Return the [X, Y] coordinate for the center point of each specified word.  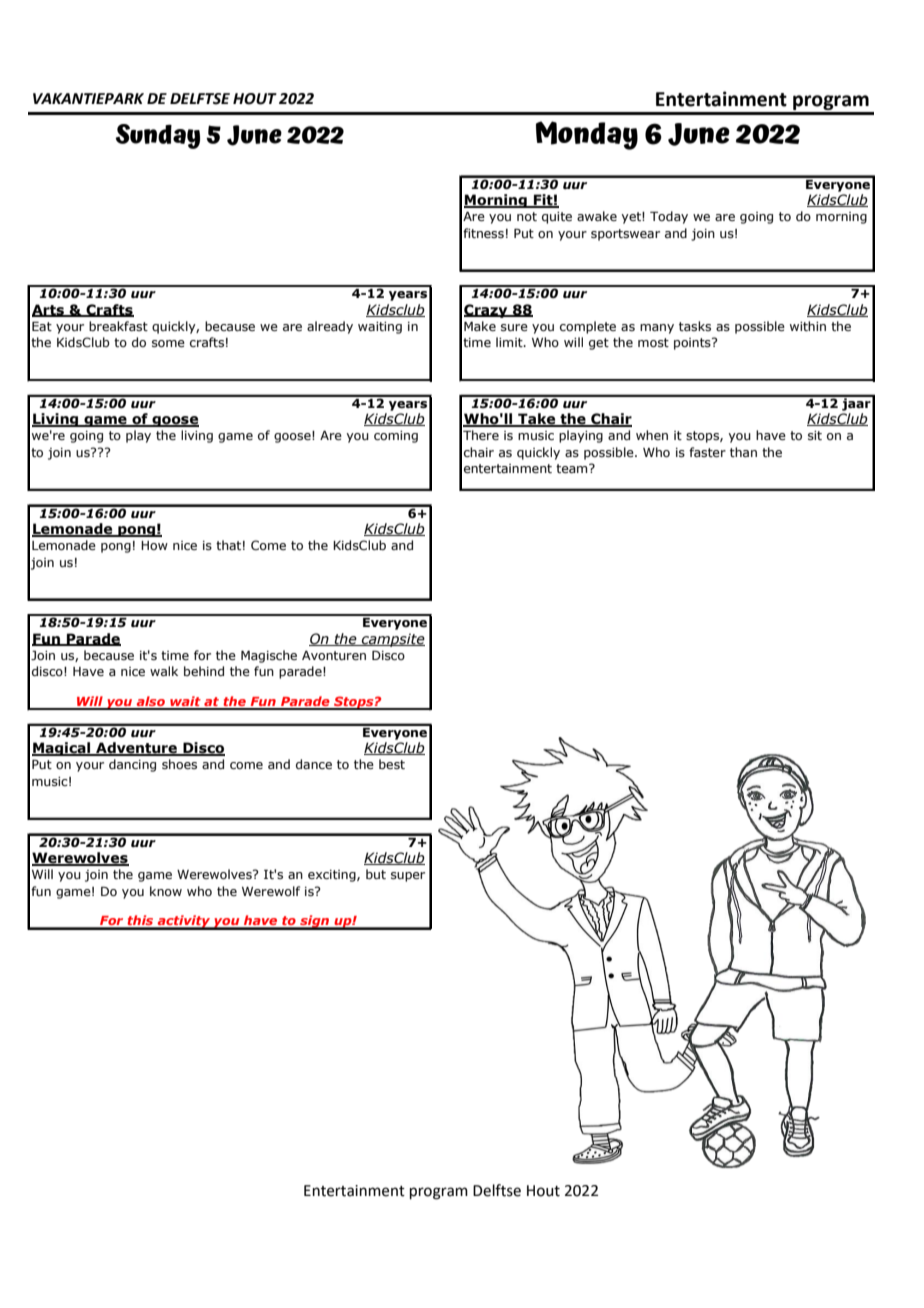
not [527, 216]
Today [669, 217]
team [573, 468]
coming [396, 437]
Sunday [158, 136]
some [168, 343]
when [652, 435]
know [166, 891]
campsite [392, 640]
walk [164, 671]
